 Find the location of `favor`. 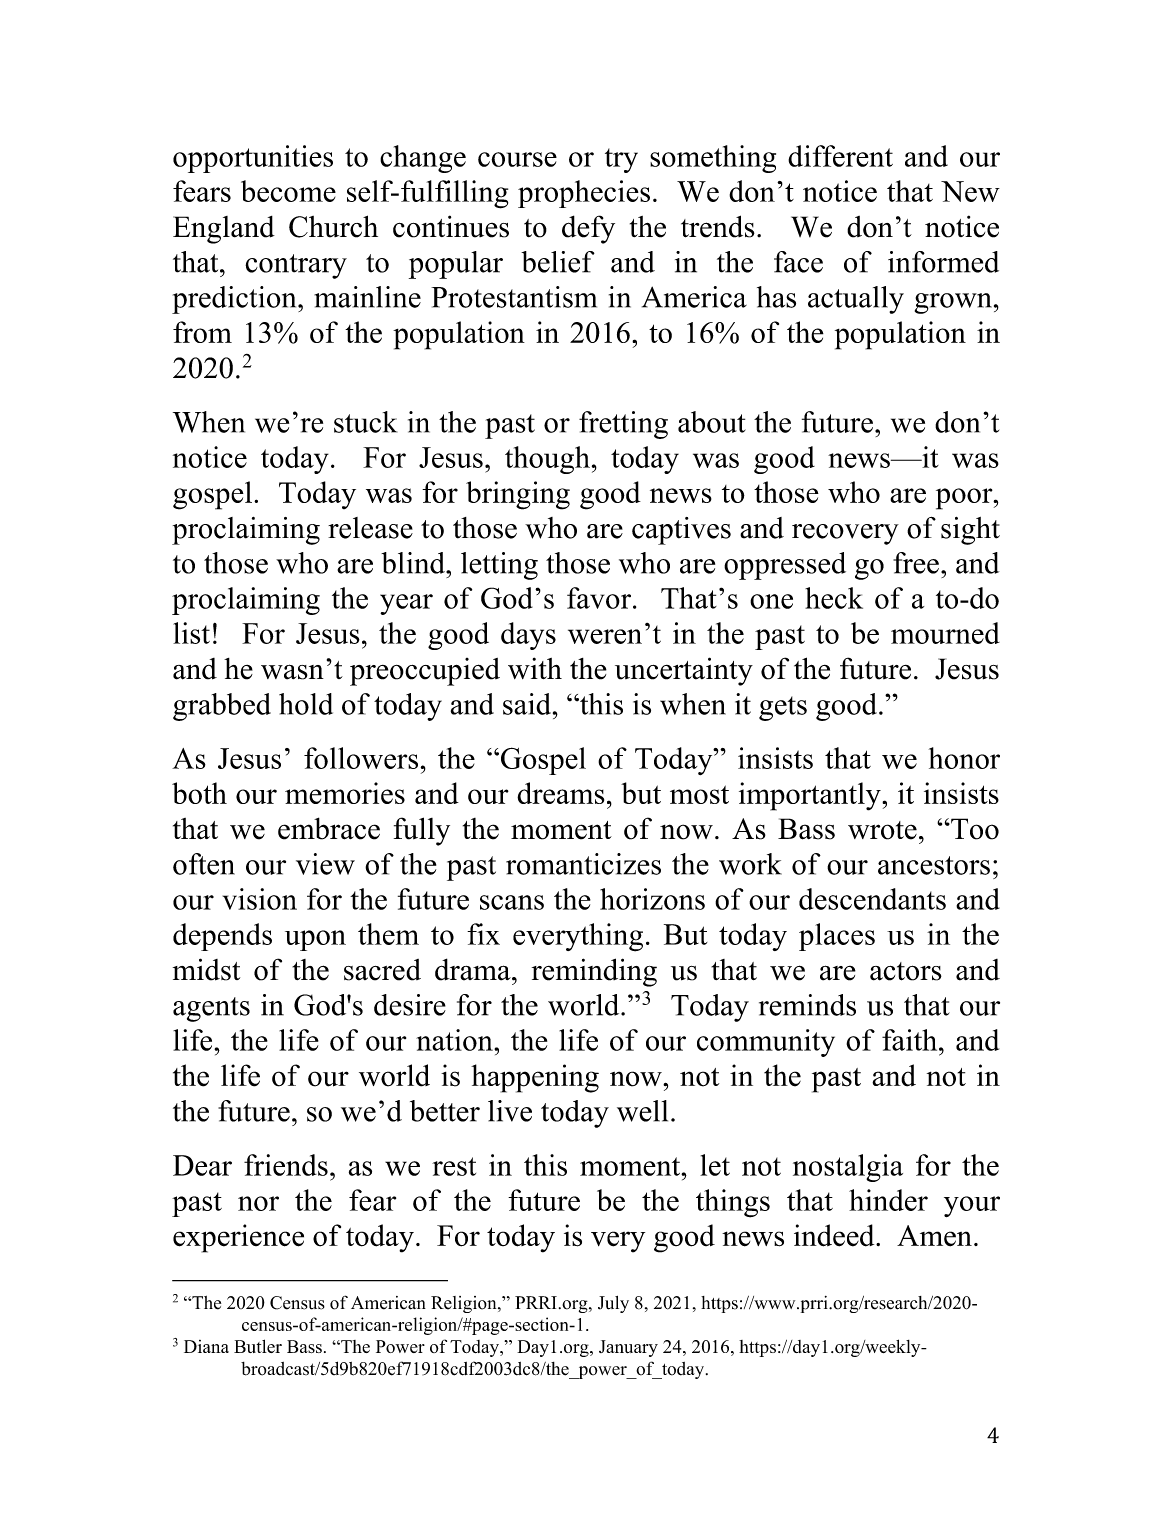

favor is located at coordinates (600, 598).
